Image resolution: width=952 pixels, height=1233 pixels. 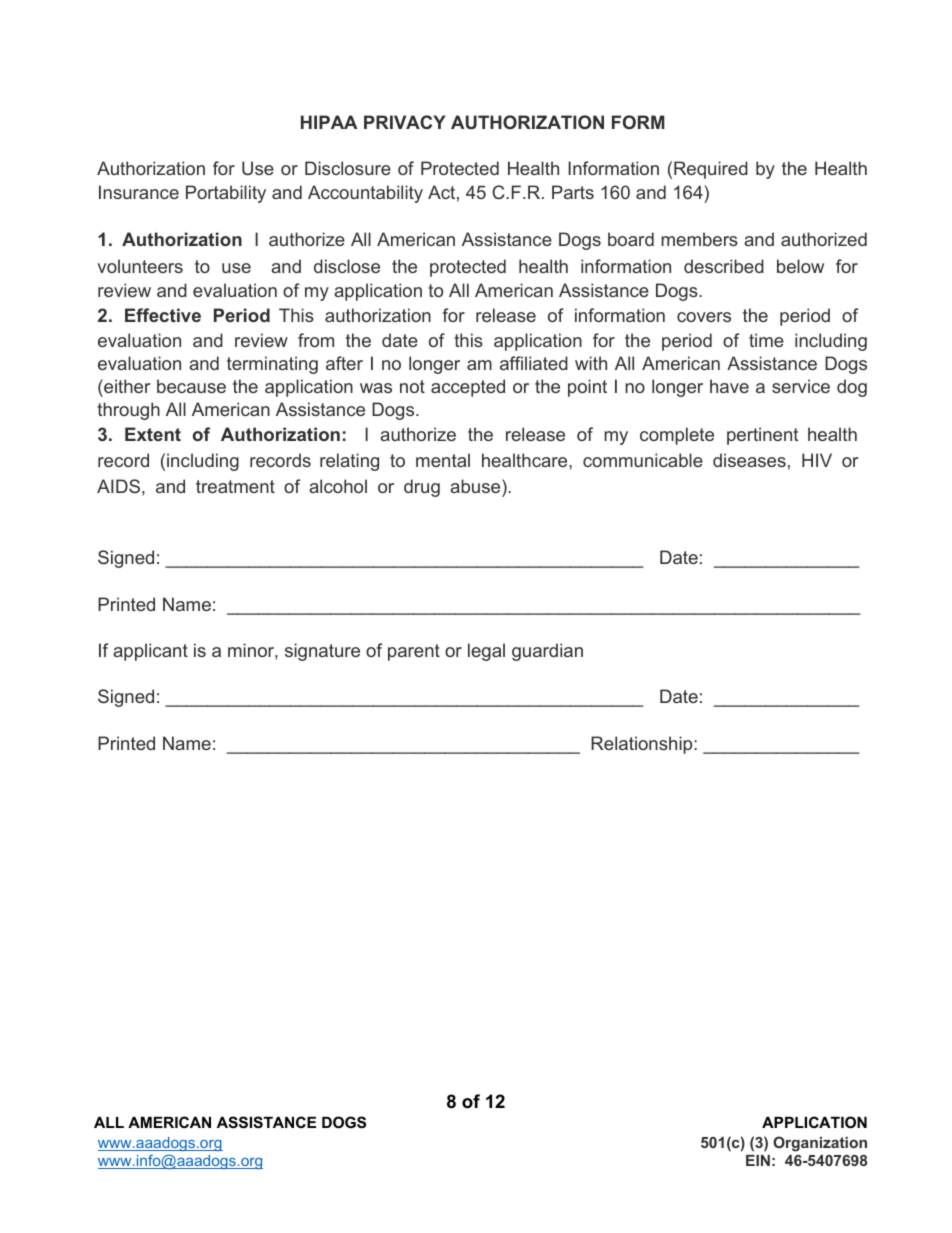 I want to click on Organization, so click(x=820, y=1144).
